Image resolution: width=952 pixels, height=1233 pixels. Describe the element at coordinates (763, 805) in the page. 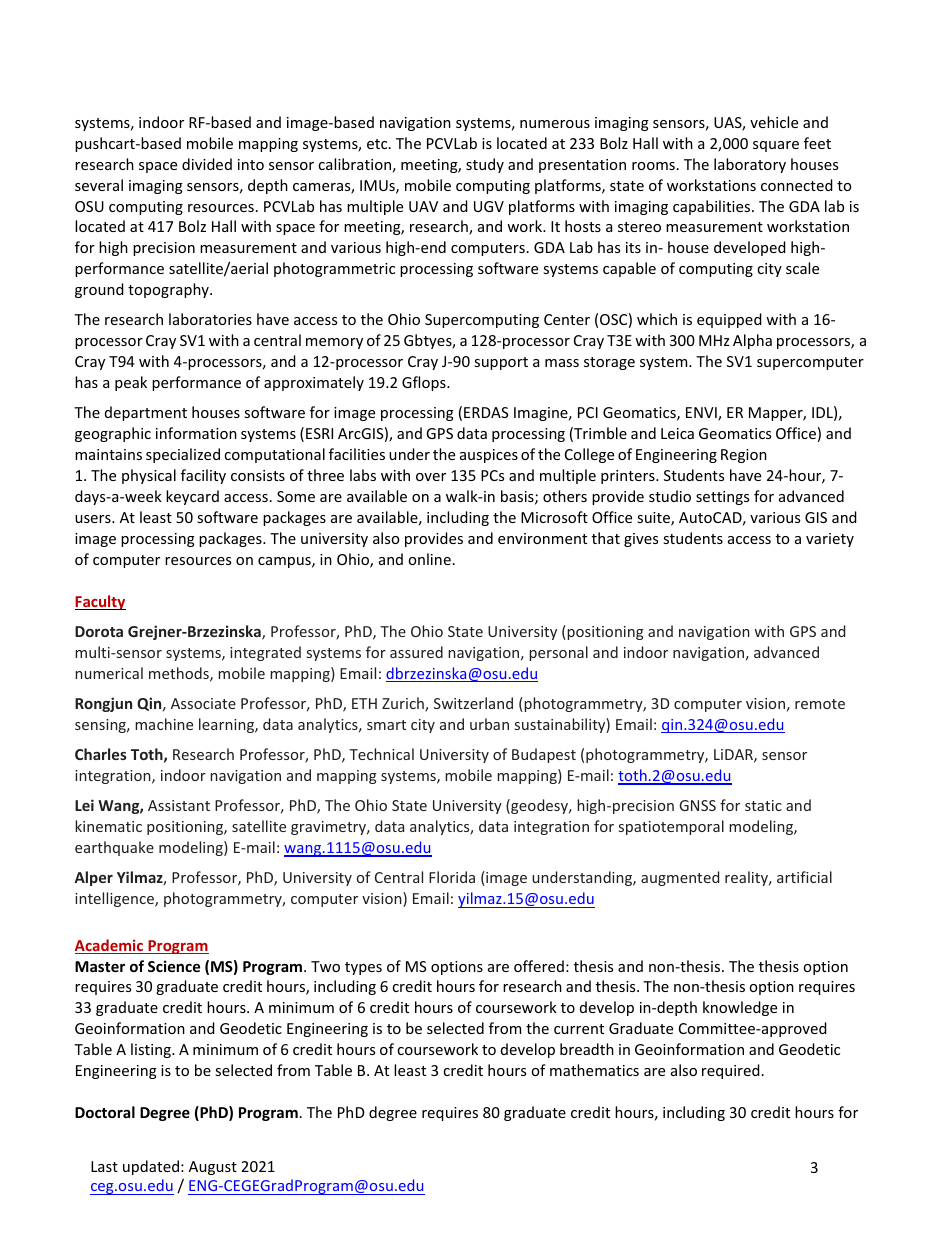

I see `static` at that location.
